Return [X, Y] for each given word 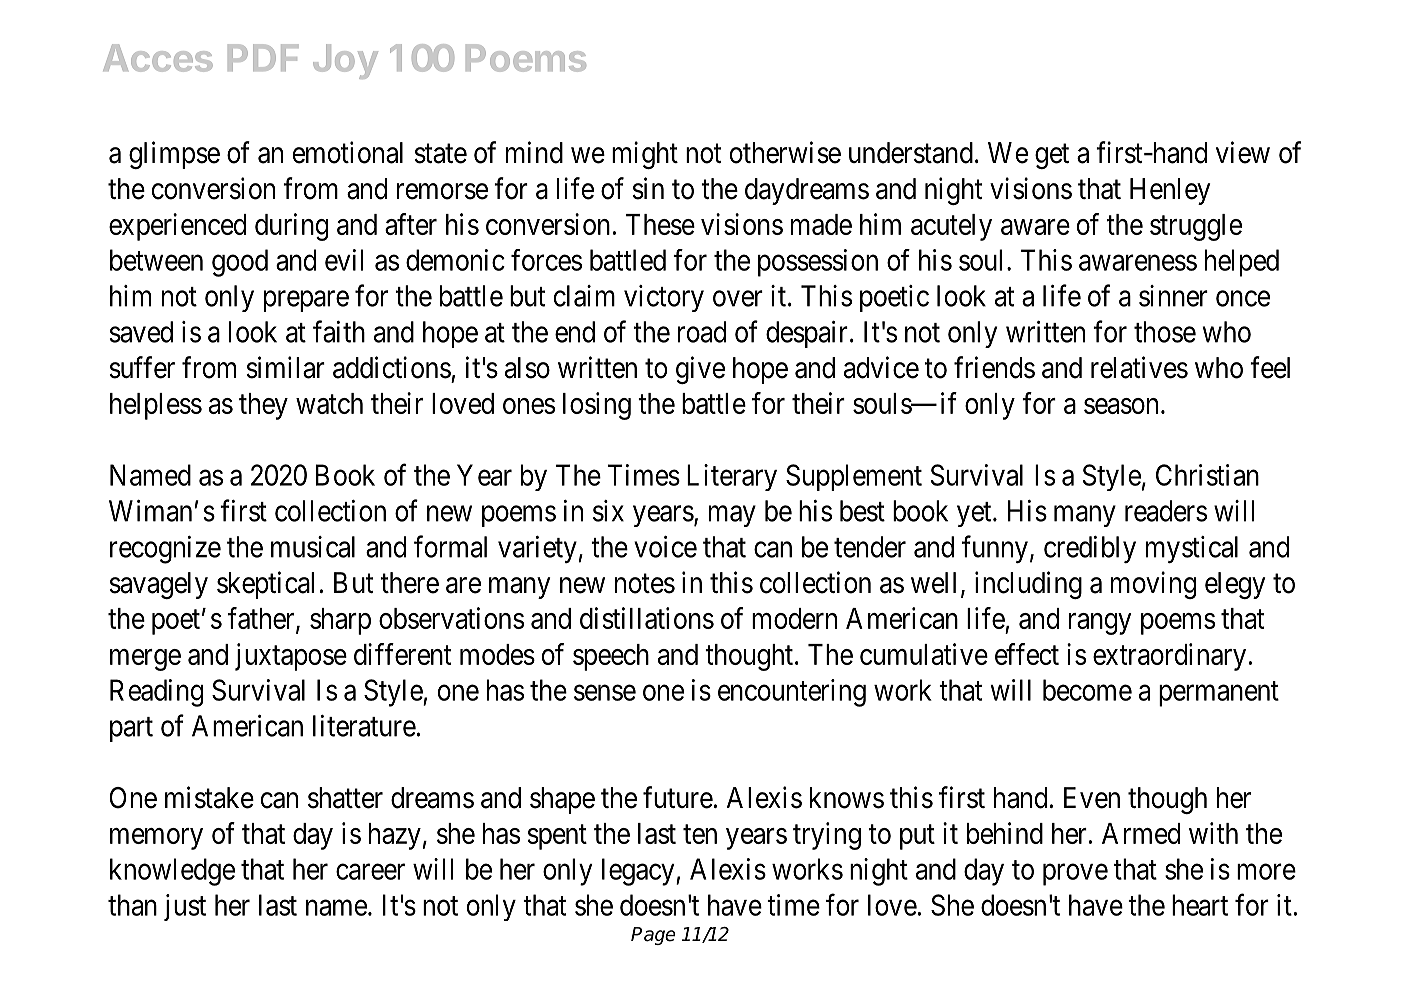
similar [285, 367]
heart [1200, 905]
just [185, 907]
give [700, 370]
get [1052, 156]
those [1165, 332]
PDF [263, 57]
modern [794, 618]
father [262, 619]
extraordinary [1169, 657]
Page [653, 936]
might [645, 155]
